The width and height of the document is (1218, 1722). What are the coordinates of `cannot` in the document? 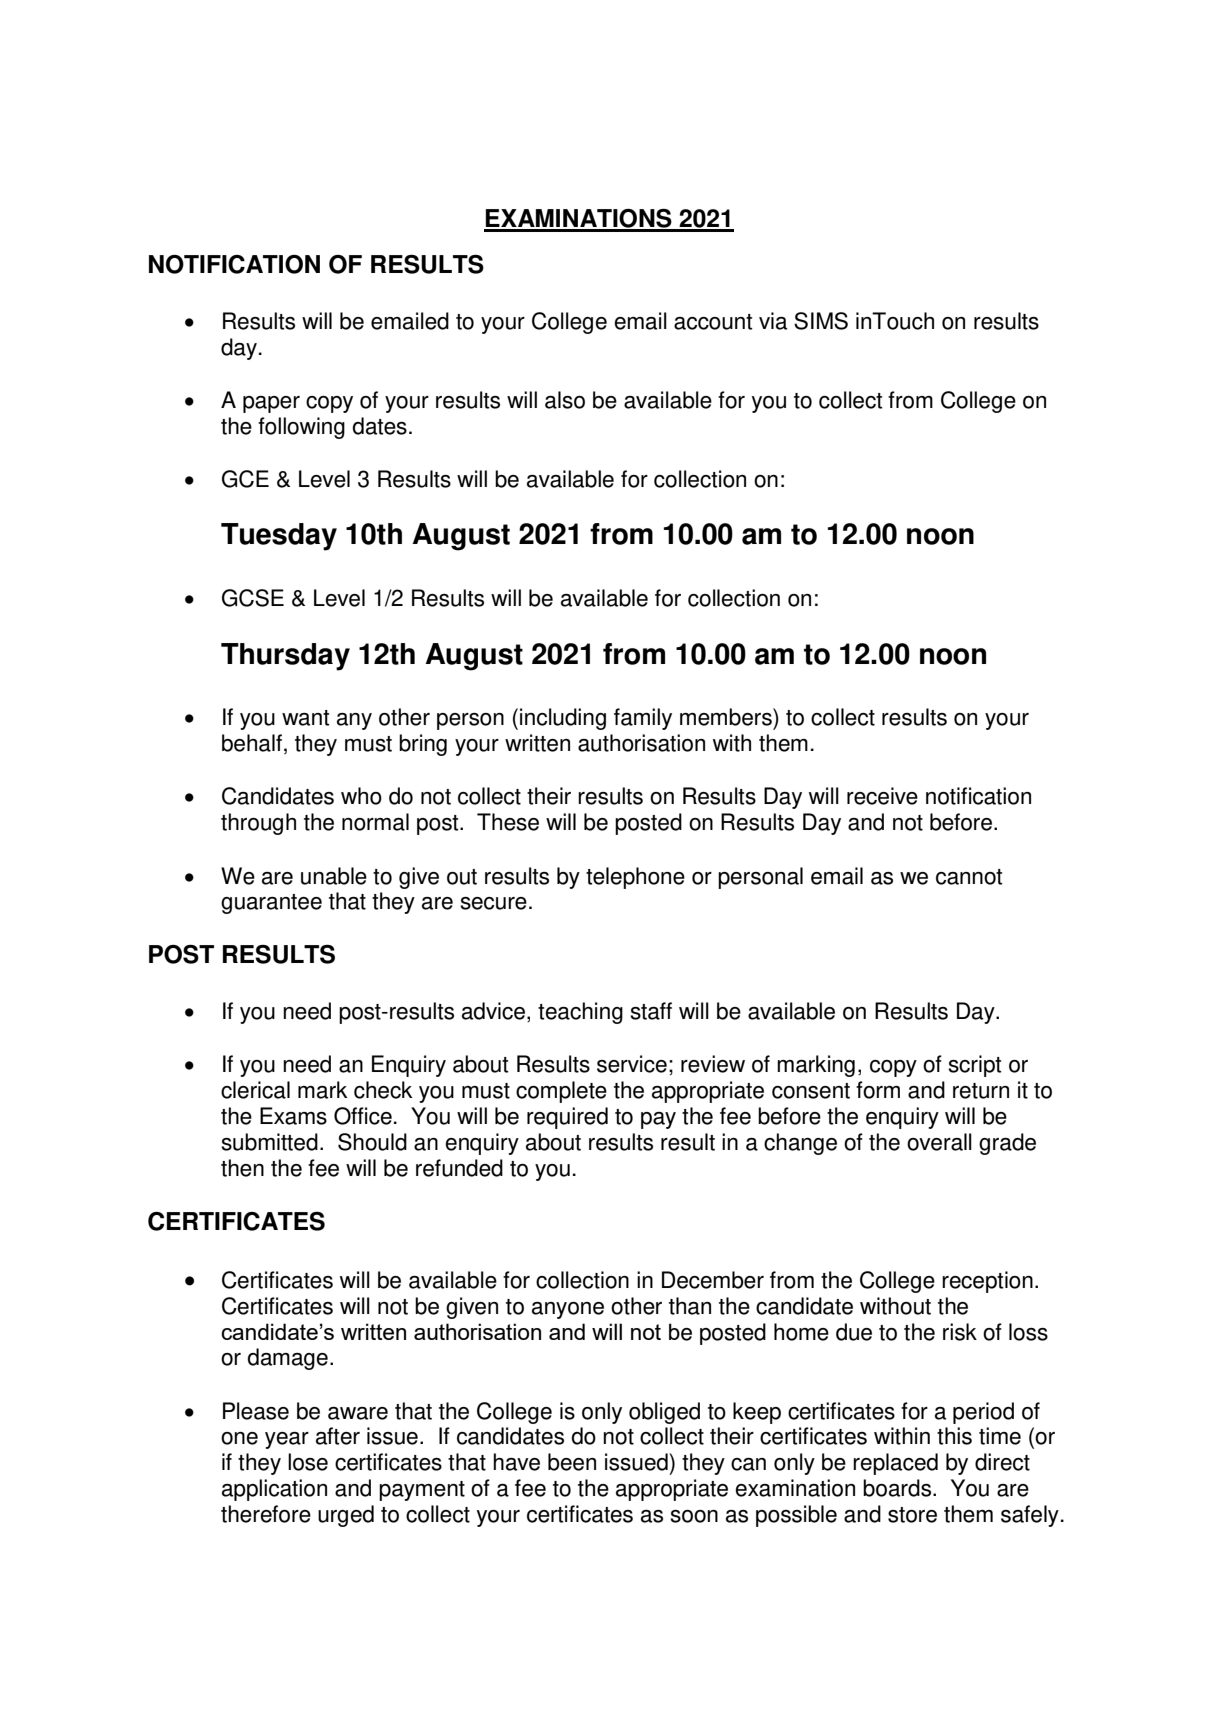 It's located at (969, 877).
